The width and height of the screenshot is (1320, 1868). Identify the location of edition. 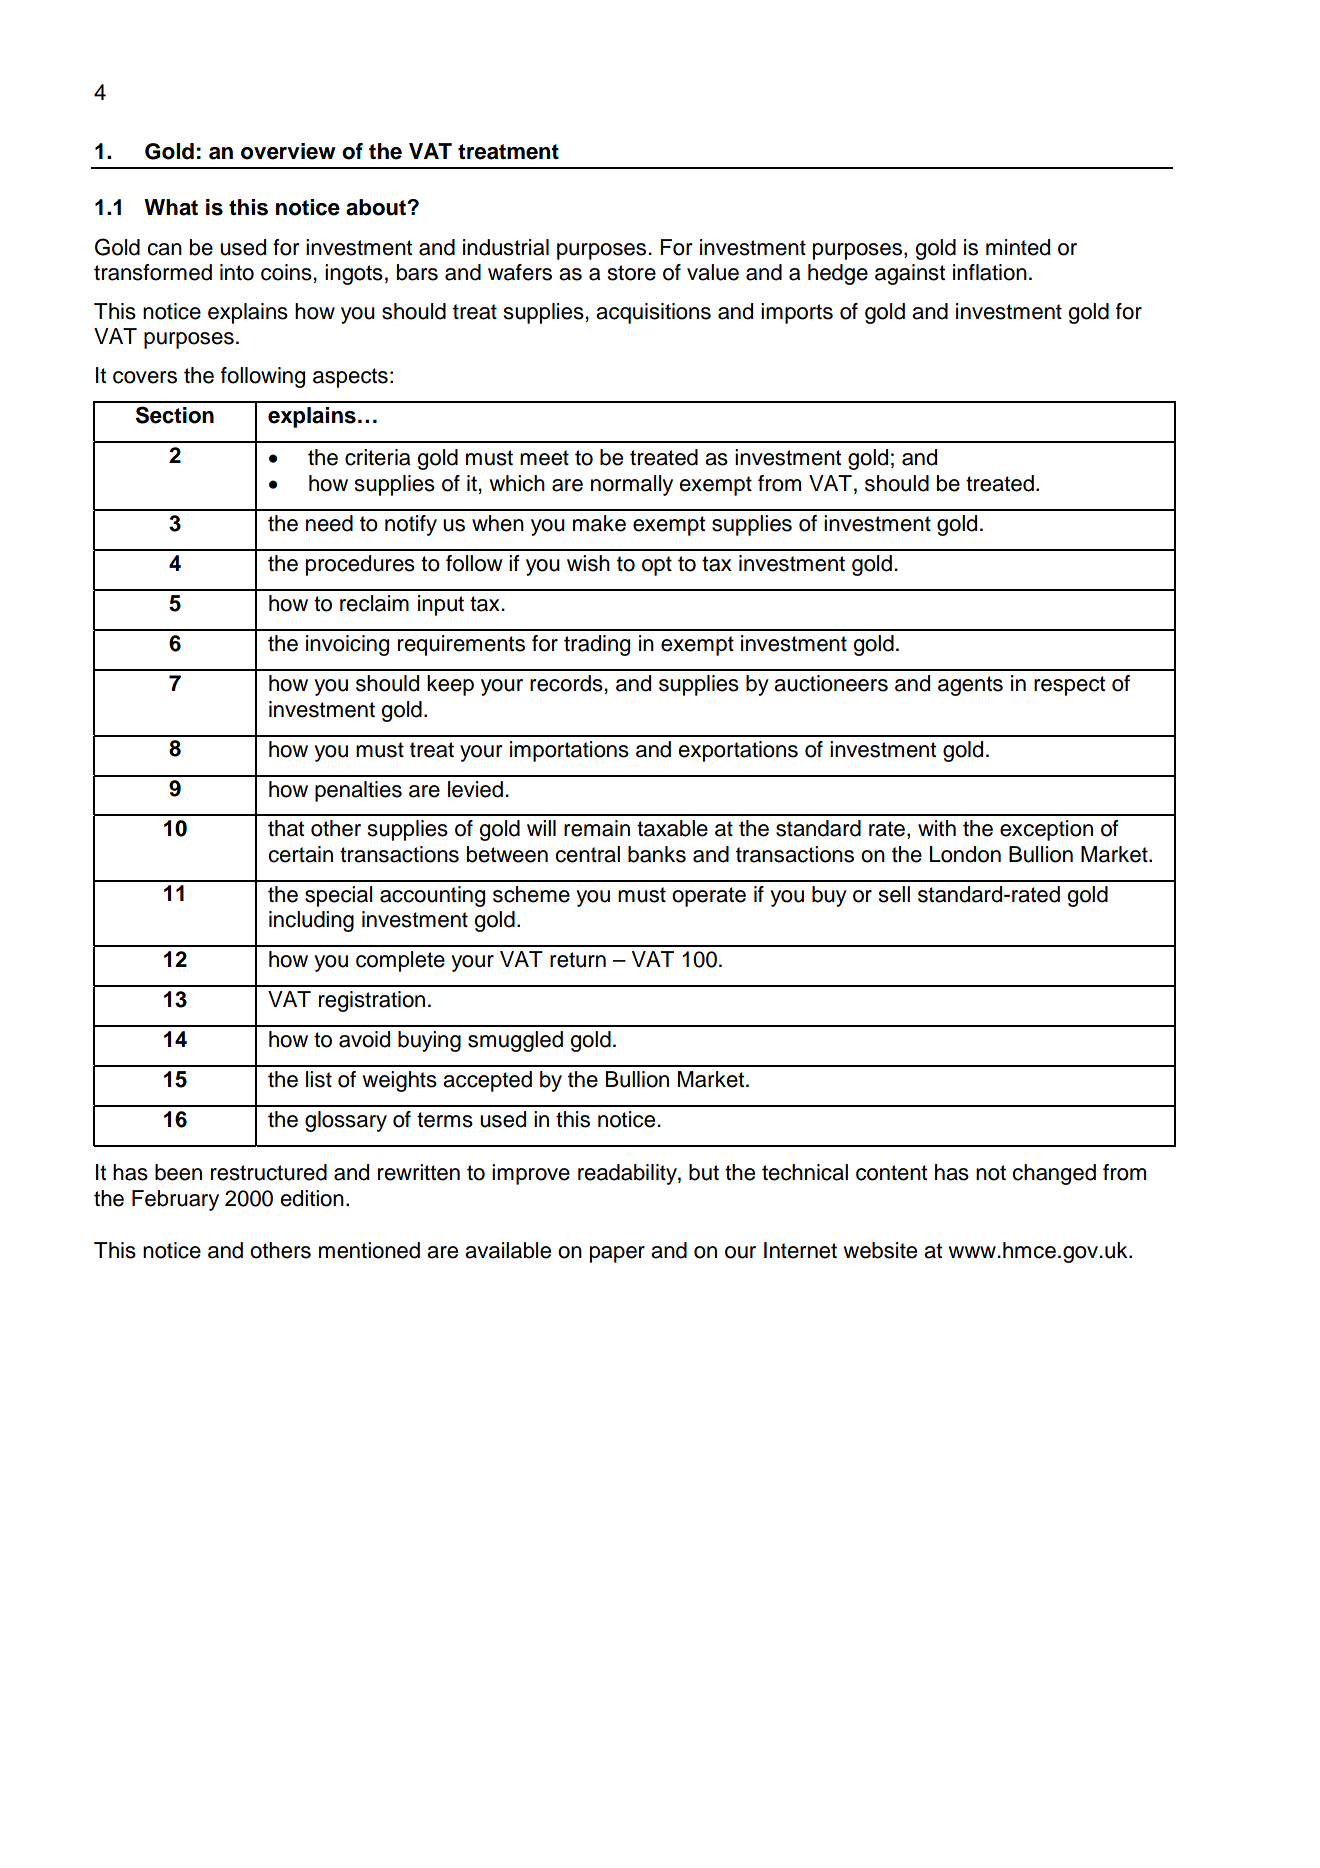
(312, 1198).
